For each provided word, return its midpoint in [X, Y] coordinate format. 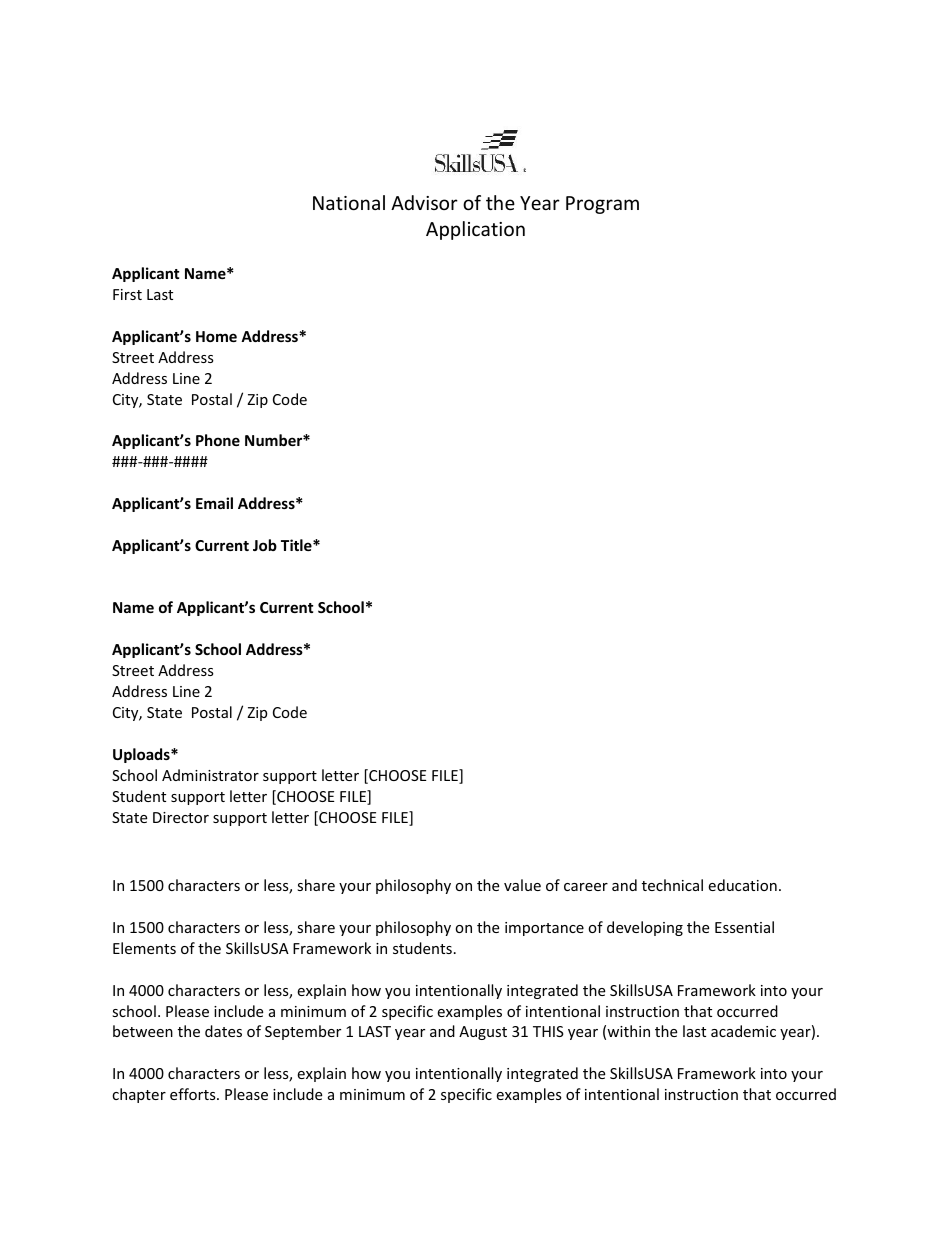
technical [672, 885]
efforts [194, 1094]
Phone [218, 440]
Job [265, 545]
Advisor [424, 202]
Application [475, 230]
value [522, 885]
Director [181, 817]
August [483, 1033]
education [742, 885]
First [127, 294]
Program [602, 205]
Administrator [210, 775]
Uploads [142, 755]
